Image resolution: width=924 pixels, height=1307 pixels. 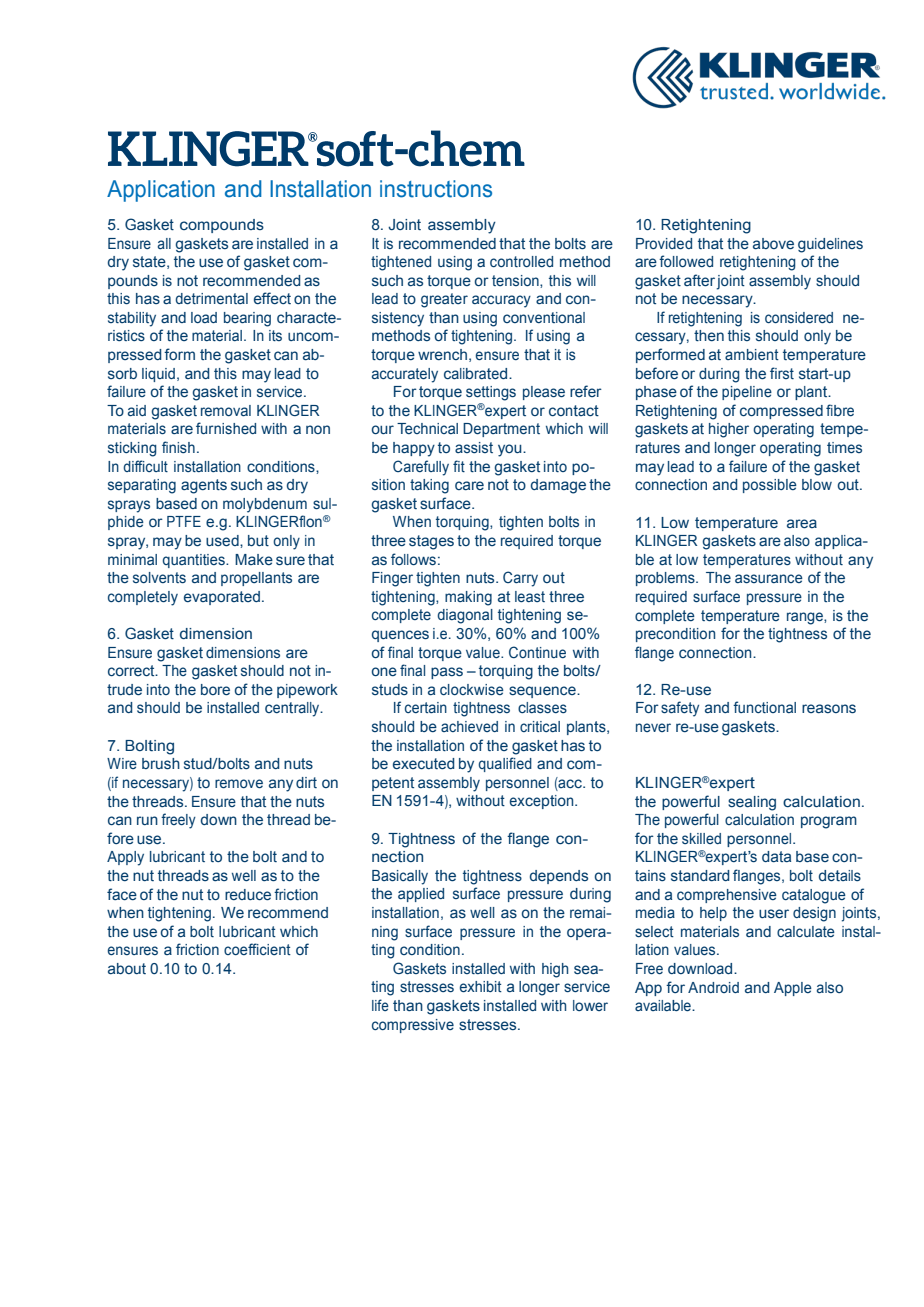 I want to click on detrimental, so click(x=211, y=298).
